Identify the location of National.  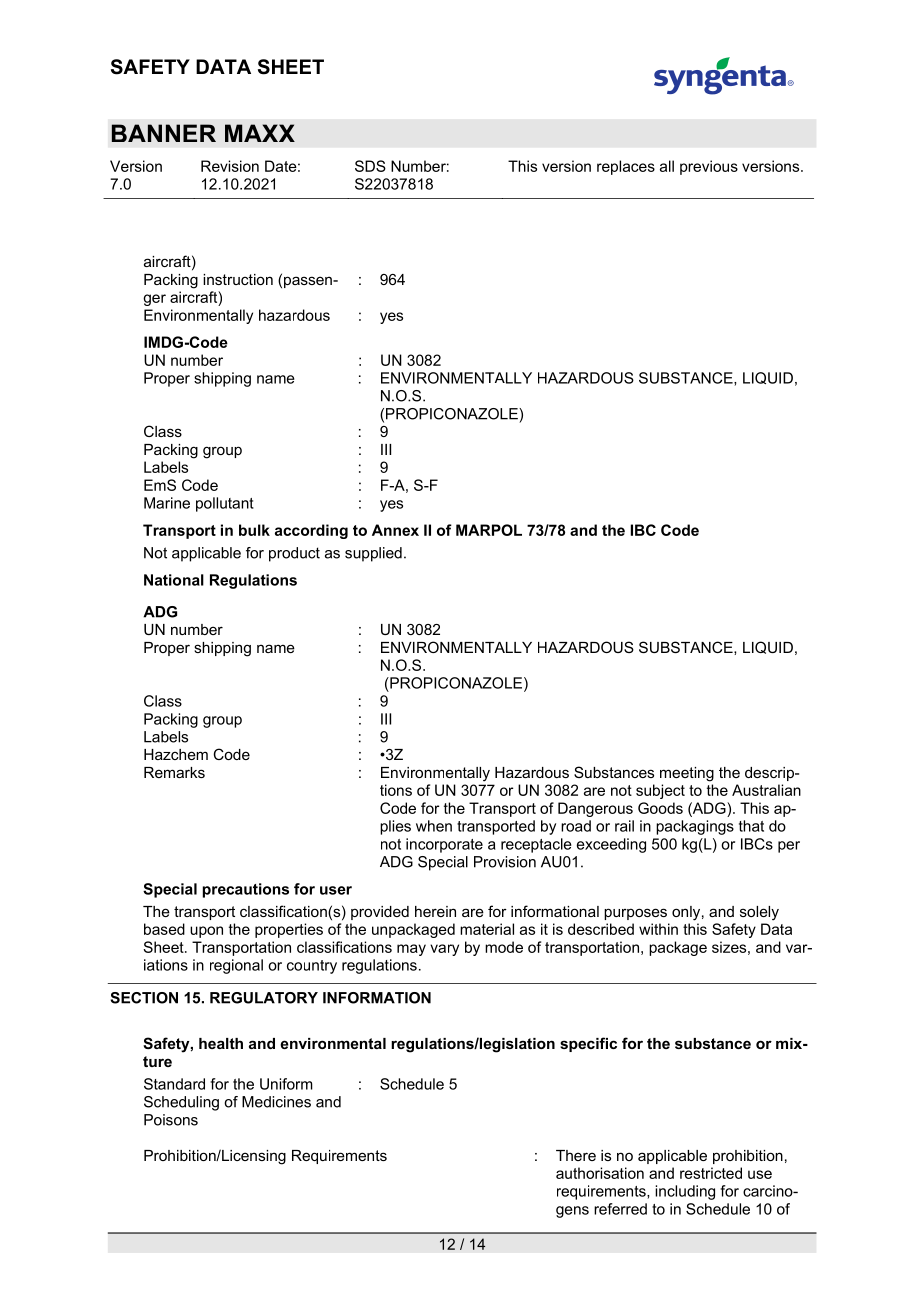
(174, 580).
